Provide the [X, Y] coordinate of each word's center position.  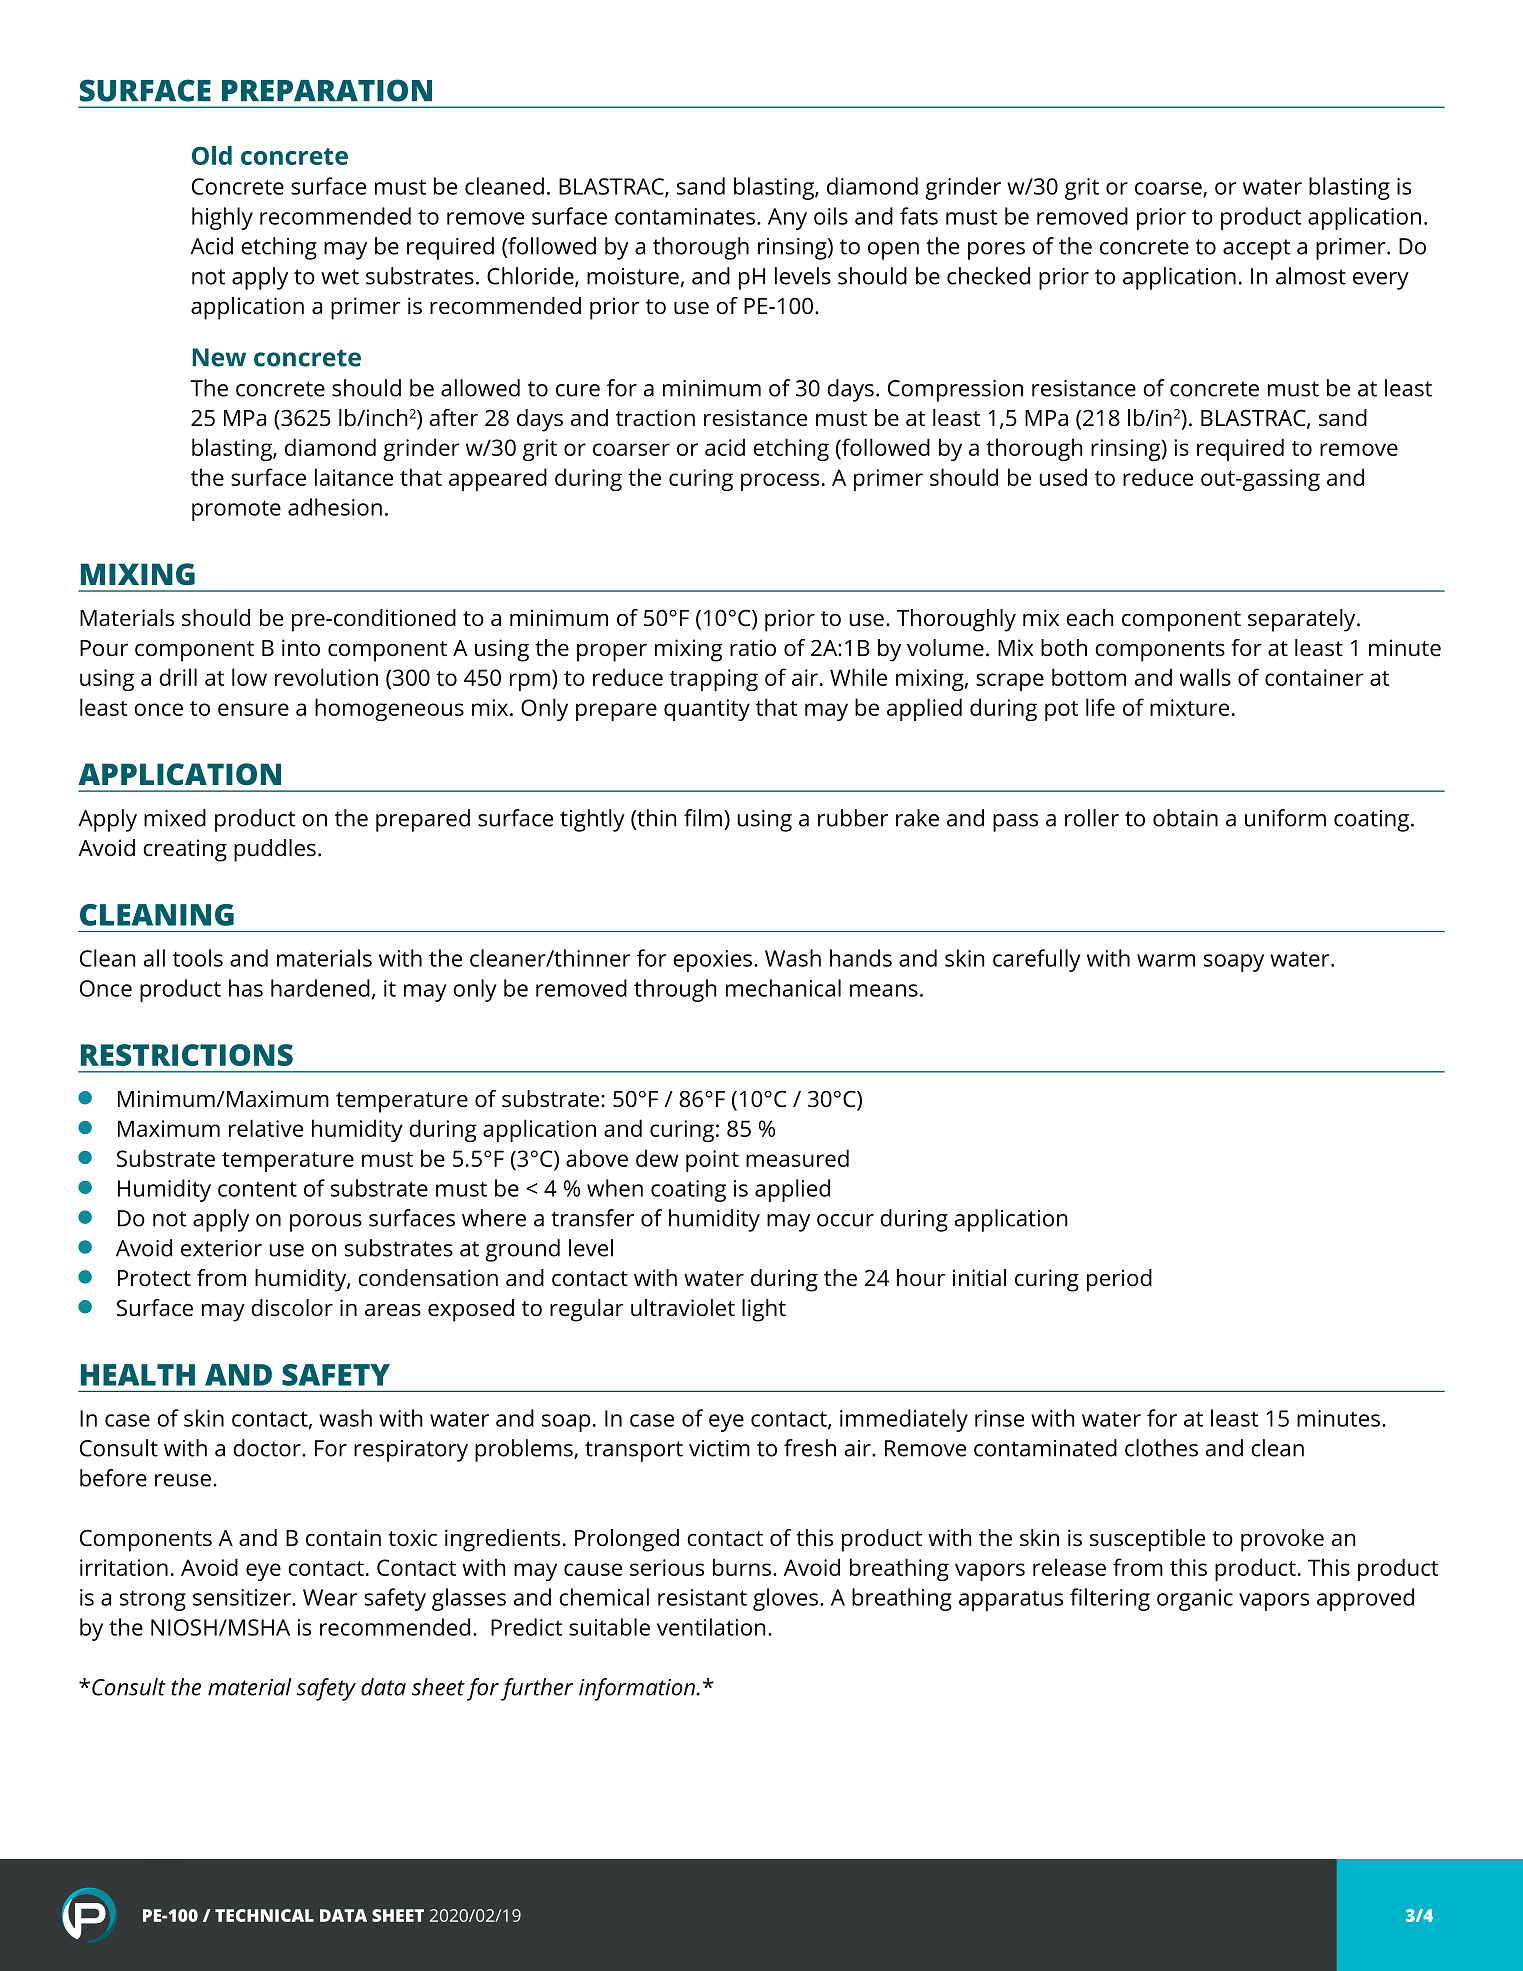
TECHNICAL [264, 1915]
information [638, 1689]
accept [1256, 249]
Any [787, 219]
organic [1195, 1600]
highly [222, 218]
